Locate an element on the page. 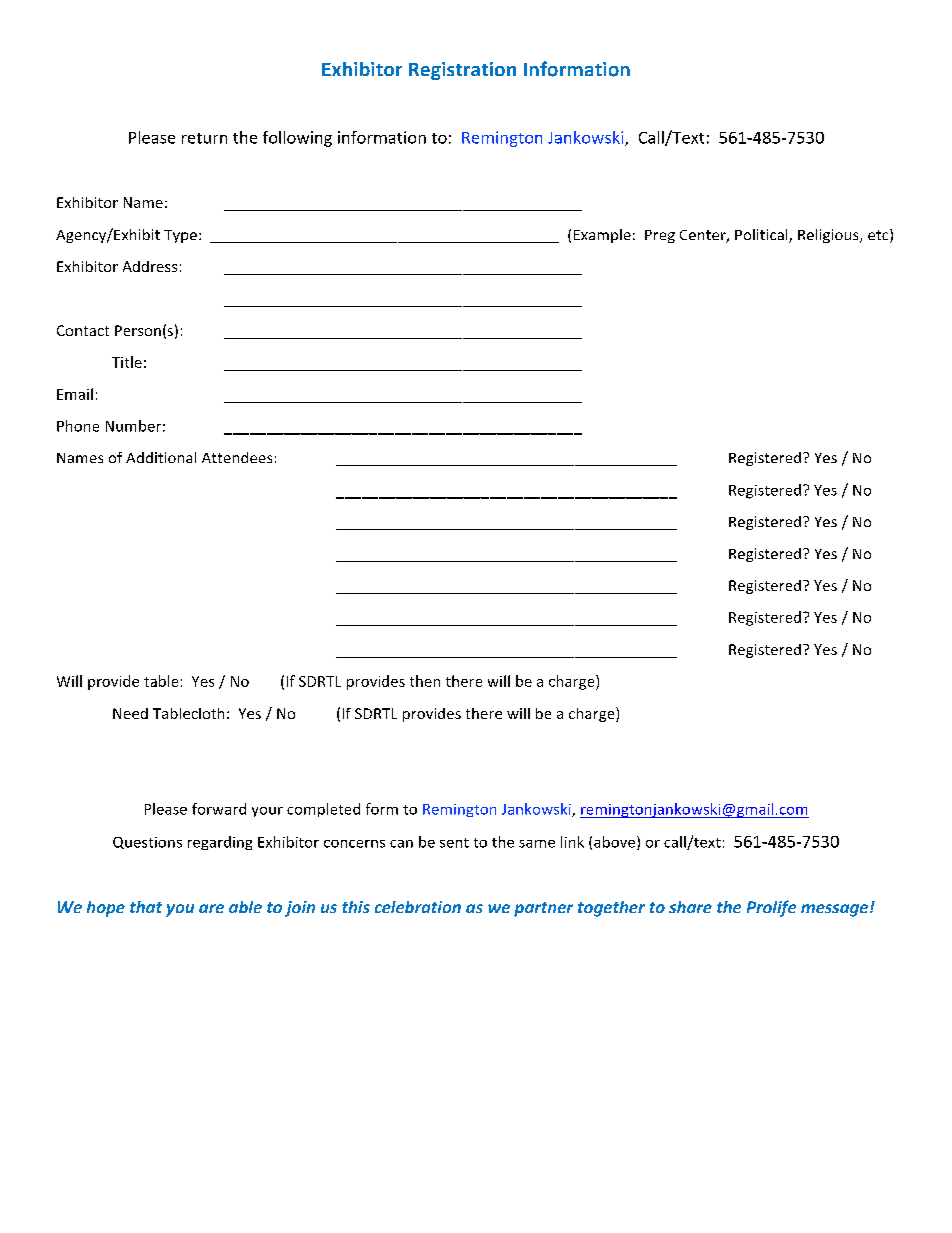 Image resolution: width=952 pixels, height=1233 pixels. Religious is located at coordinates (829, 236).
